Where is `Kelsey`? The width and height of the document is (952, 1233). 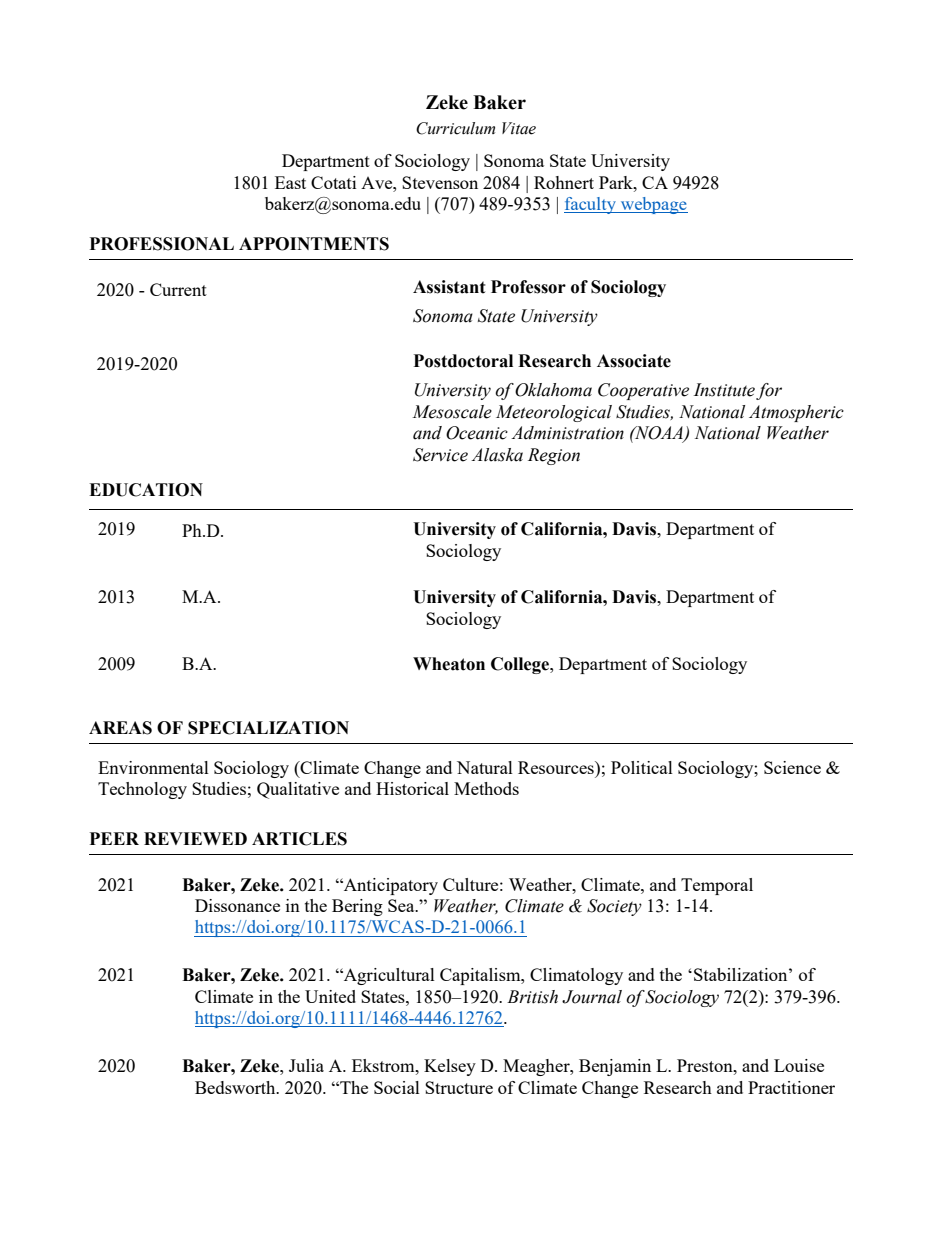 Kelsey is located at coordinates (450, 1067).
